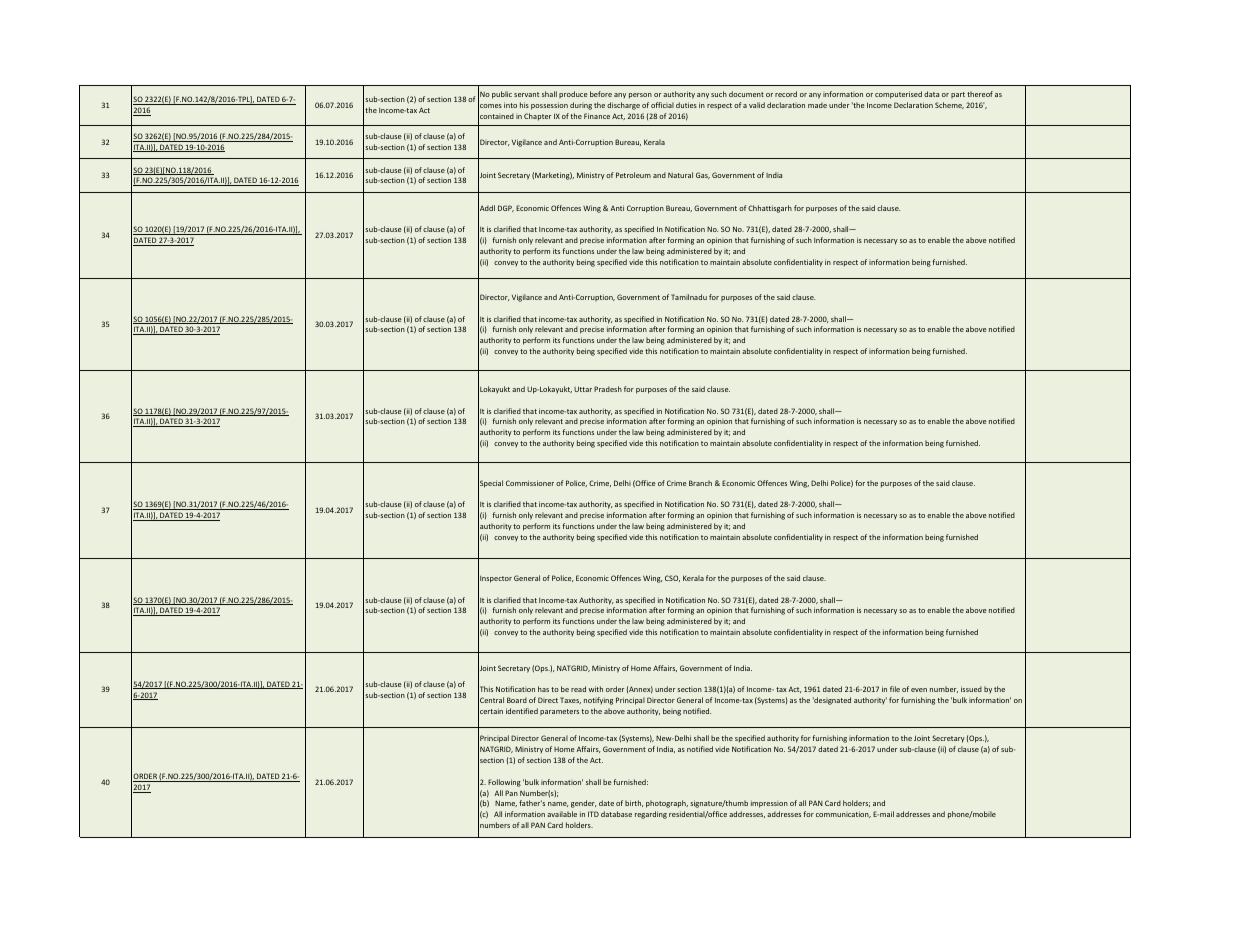  I want to click on impression, so click(769, 804).
